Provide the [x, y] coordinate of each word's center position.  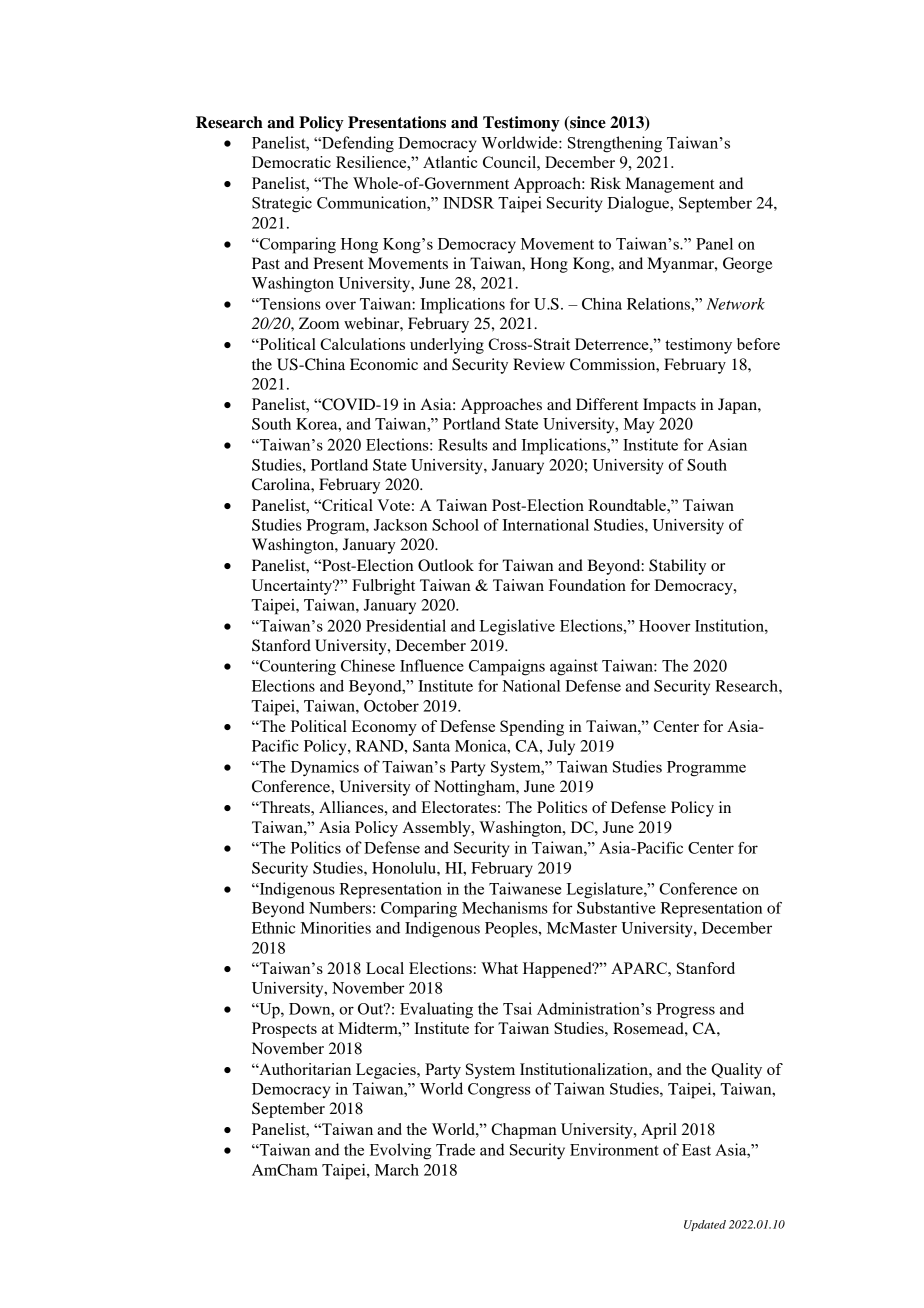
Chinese [368, 665]
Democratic [291, 162]
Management [670, 185]
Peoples [512, 930]
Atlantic [450, 162]
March [397, 1170]
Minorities [336, 928]
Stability [677, 567]
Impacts [669, 406]
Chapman [524, 1131]
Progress [685, 1011]
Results [463, 444]
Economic [384, 364]
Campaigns [507, 667]
